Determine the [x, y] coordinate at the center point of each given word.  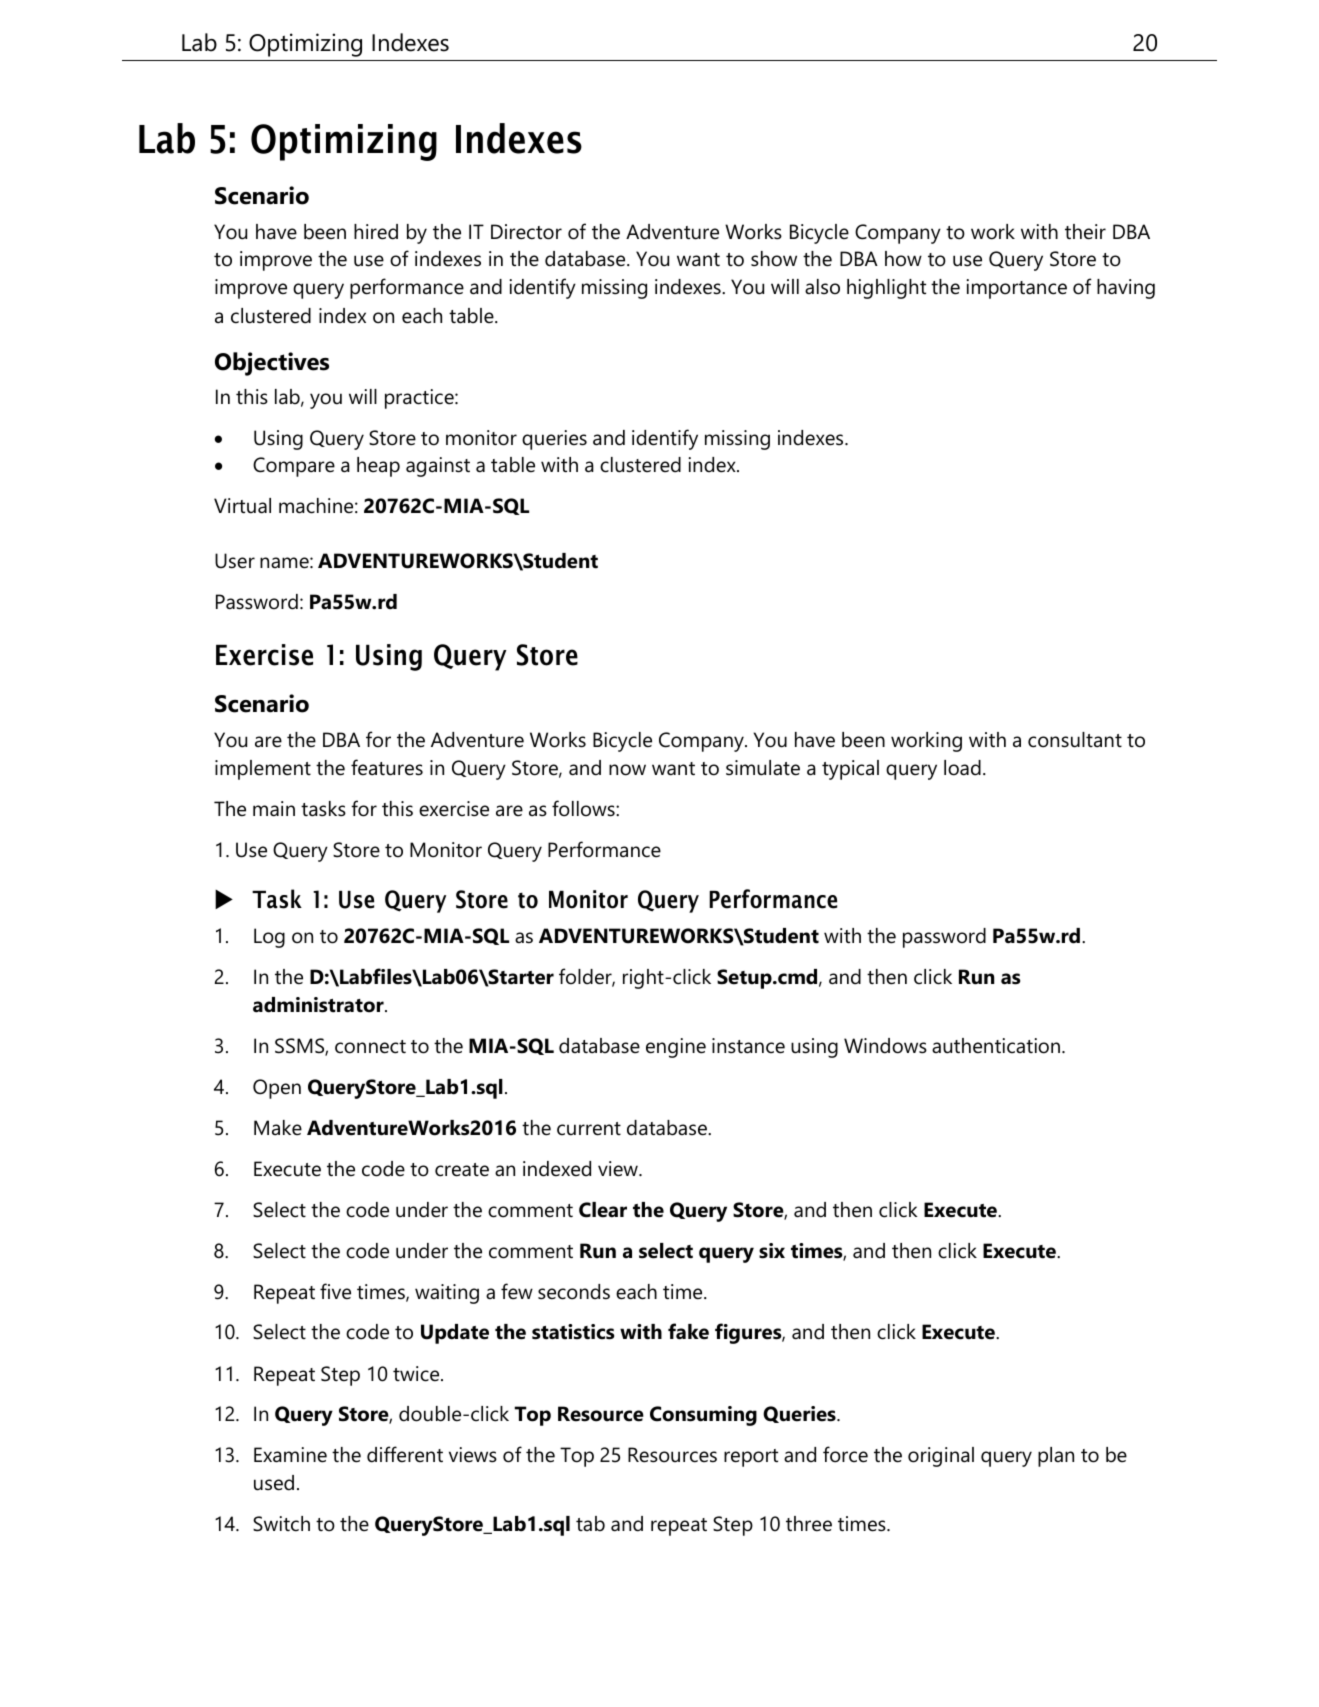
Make [278, 1128]
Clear [603, 1210]
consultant [1075, 740]
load [962, 768]
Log [269, 938]
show [774, 259]
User [235, 561]
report [751, 1458]
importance [1016, 289]
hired [376, 232]
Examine [290, 1455]
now [627, 770]
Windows [885, 1046]
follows [584, 808]
